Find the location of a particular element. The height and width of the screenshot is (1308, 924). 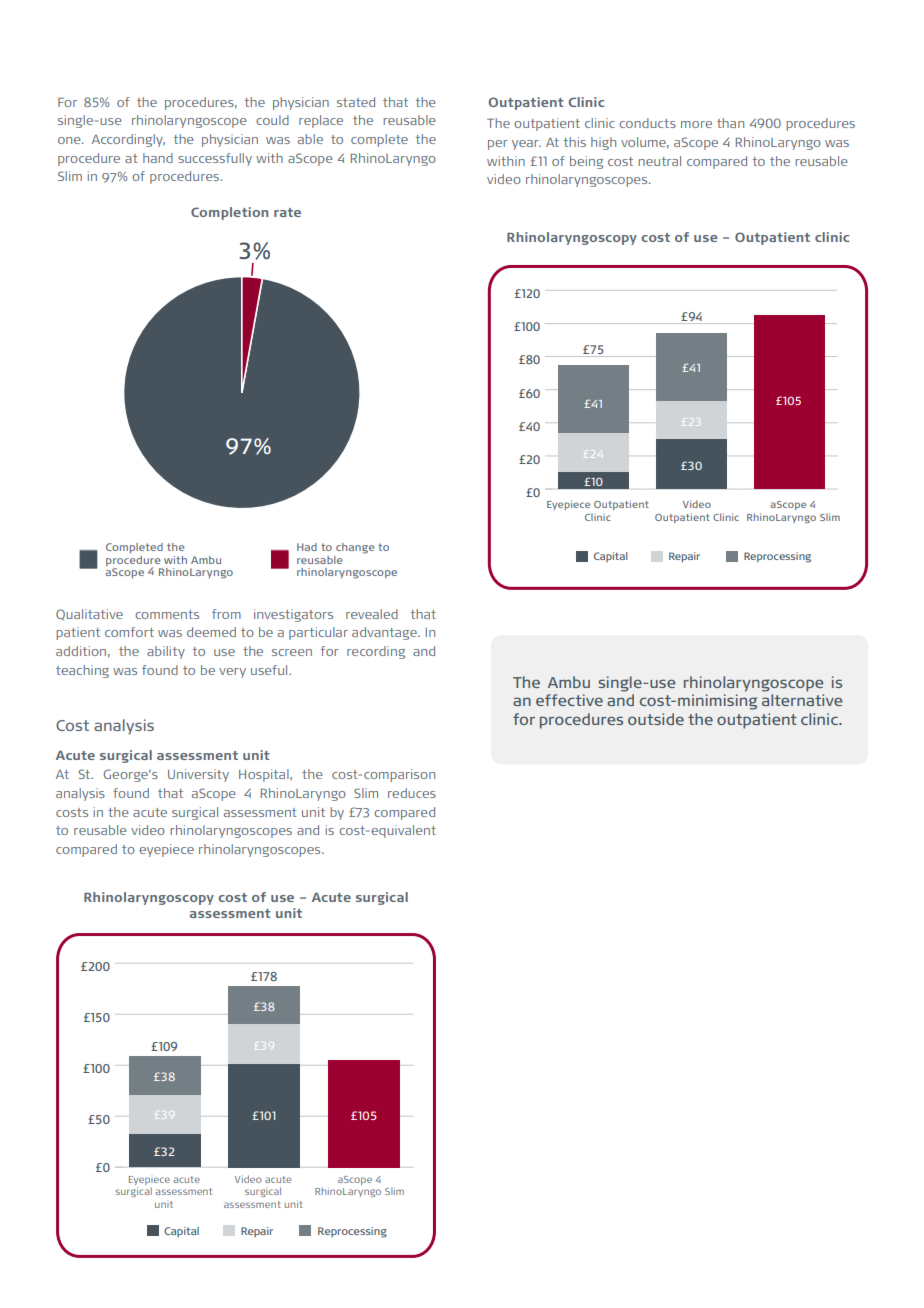

reduces is located at coordinates (412, 793).
